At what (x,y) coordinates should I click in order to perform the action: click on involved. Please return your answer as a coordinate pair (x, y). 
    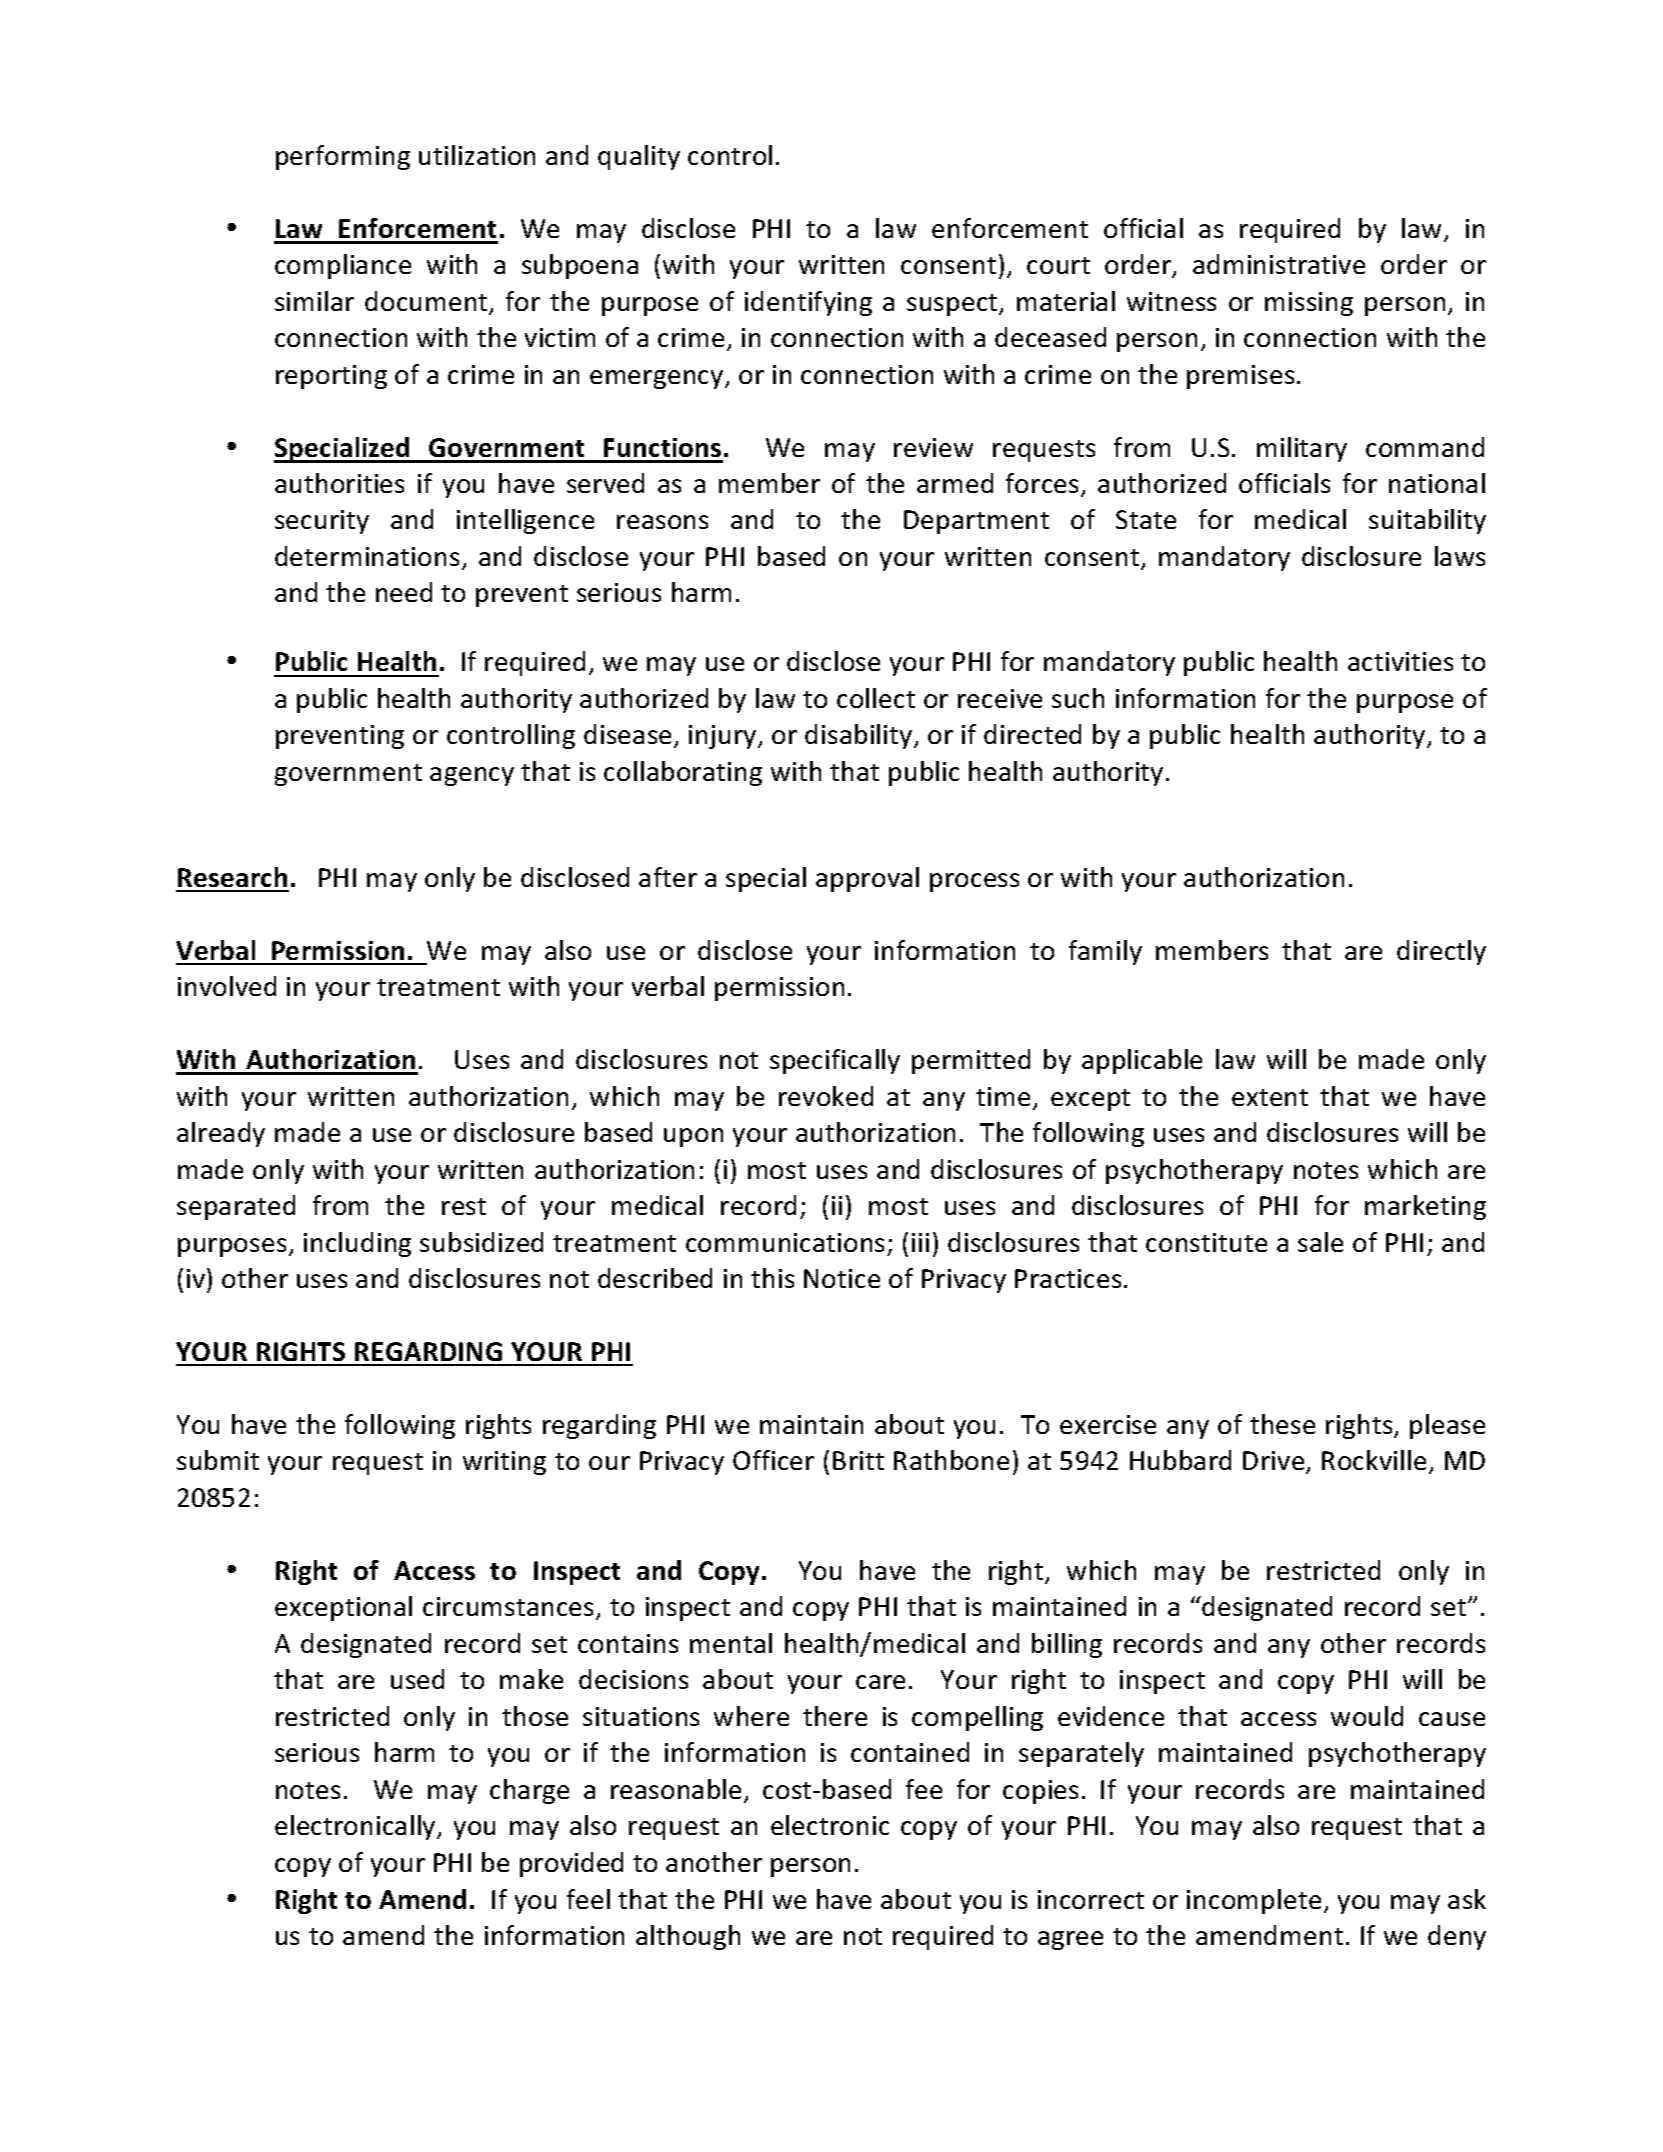
    Looking at the image, I should click on (227, 986).
